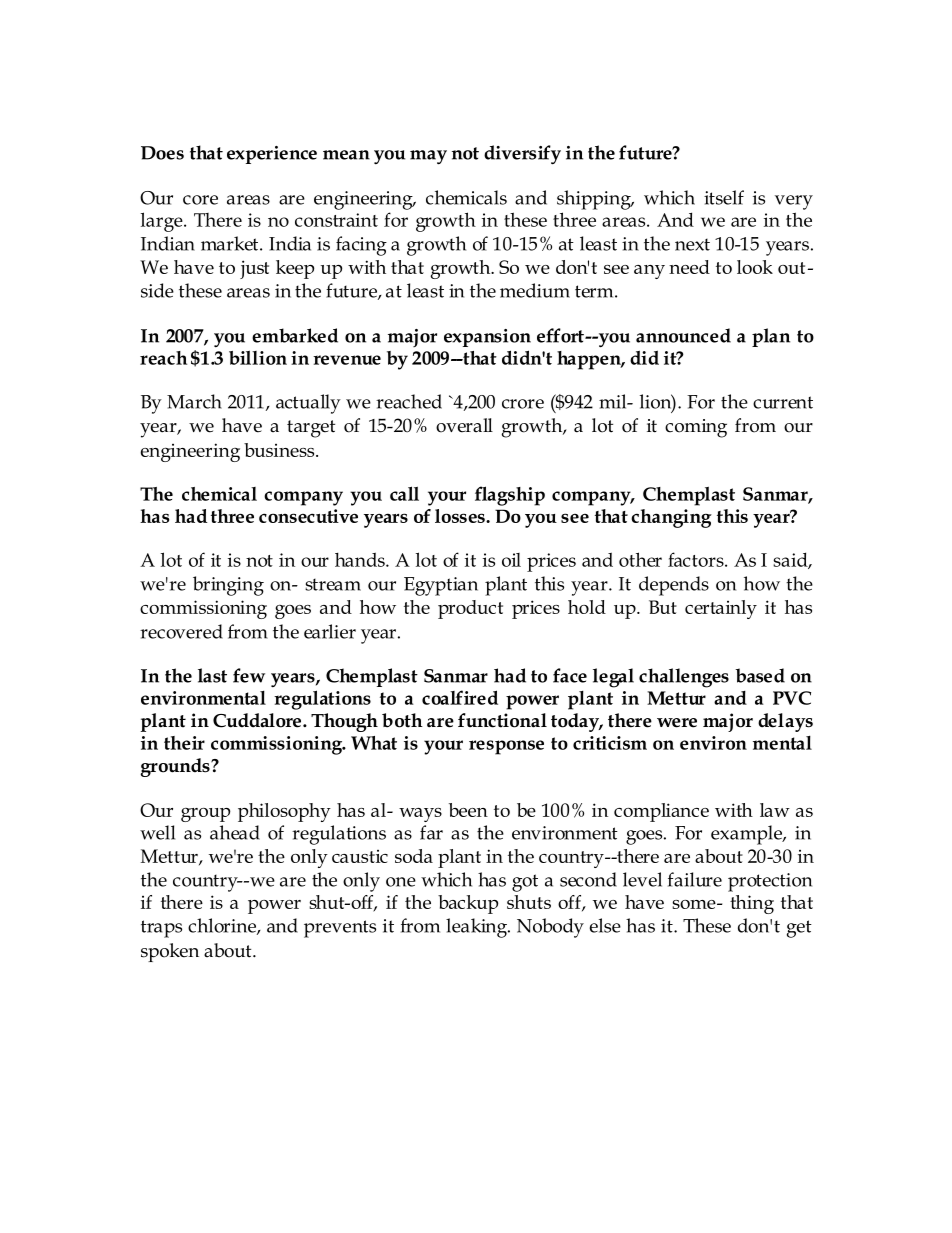  What do you see at coordinates (724, 197) in the screenshot?
I see `itself` at bounding box center [724, 197].
